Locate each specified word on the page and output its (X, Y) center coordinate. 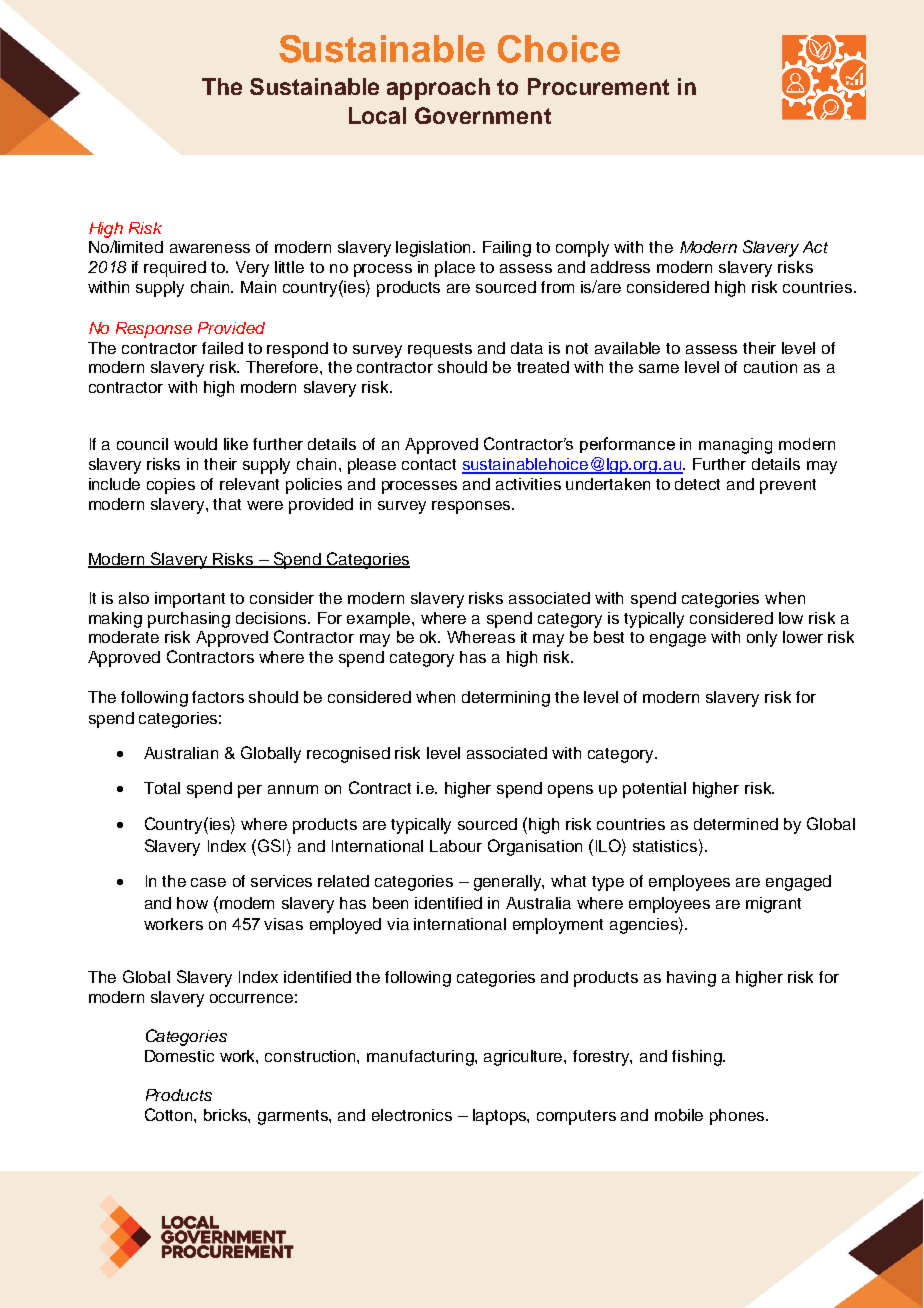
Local (377, 115)
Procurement (598, 86)
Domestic (179, 1056)
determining (506, 699)
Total (162, 788)
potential (654, 790)
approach (438, 89)
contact (429, 464)
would (195, 444)
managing (735, 446)
